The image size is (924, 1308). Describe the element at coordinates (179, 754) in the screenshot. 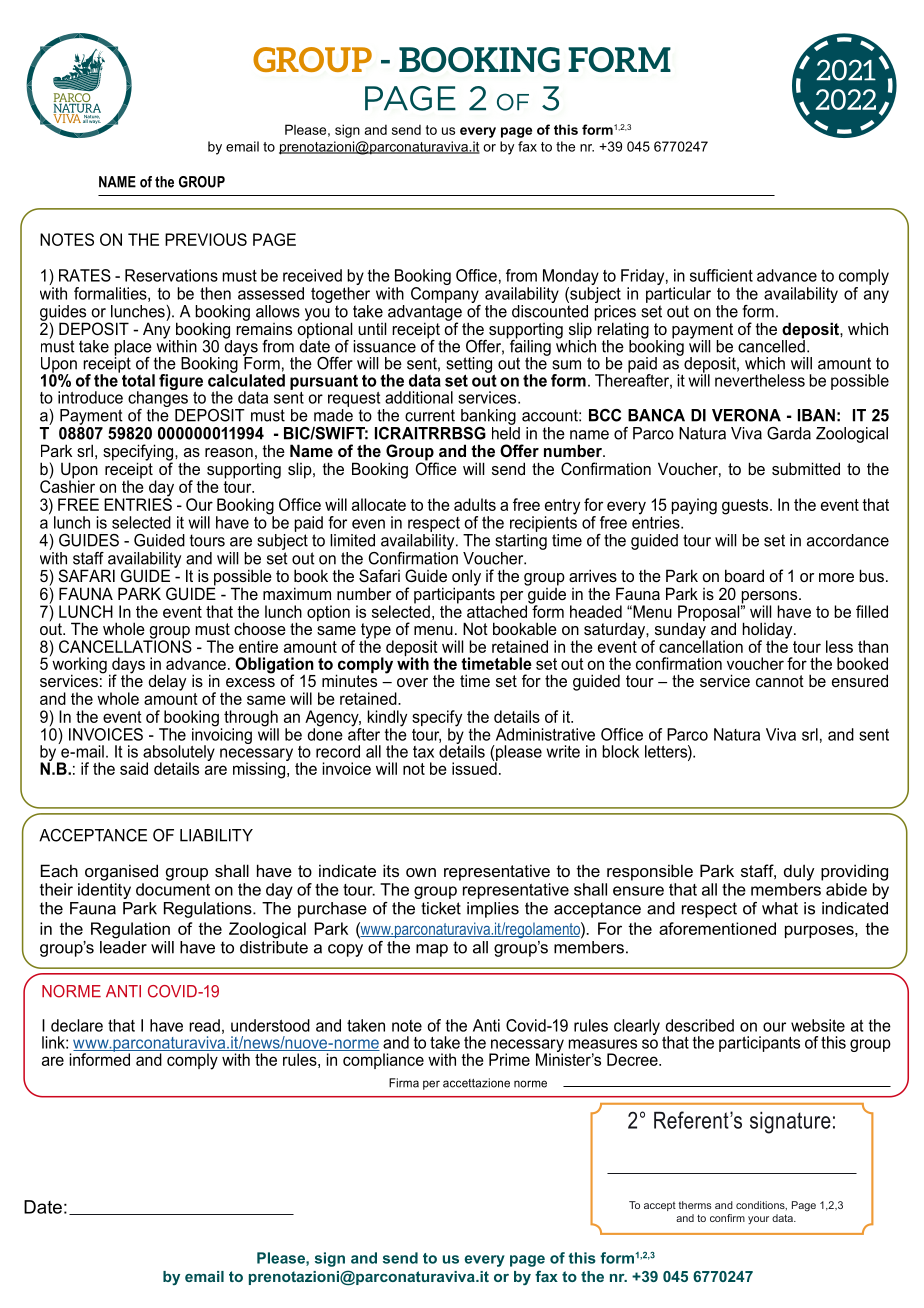

I see `absolutely` at that location.
